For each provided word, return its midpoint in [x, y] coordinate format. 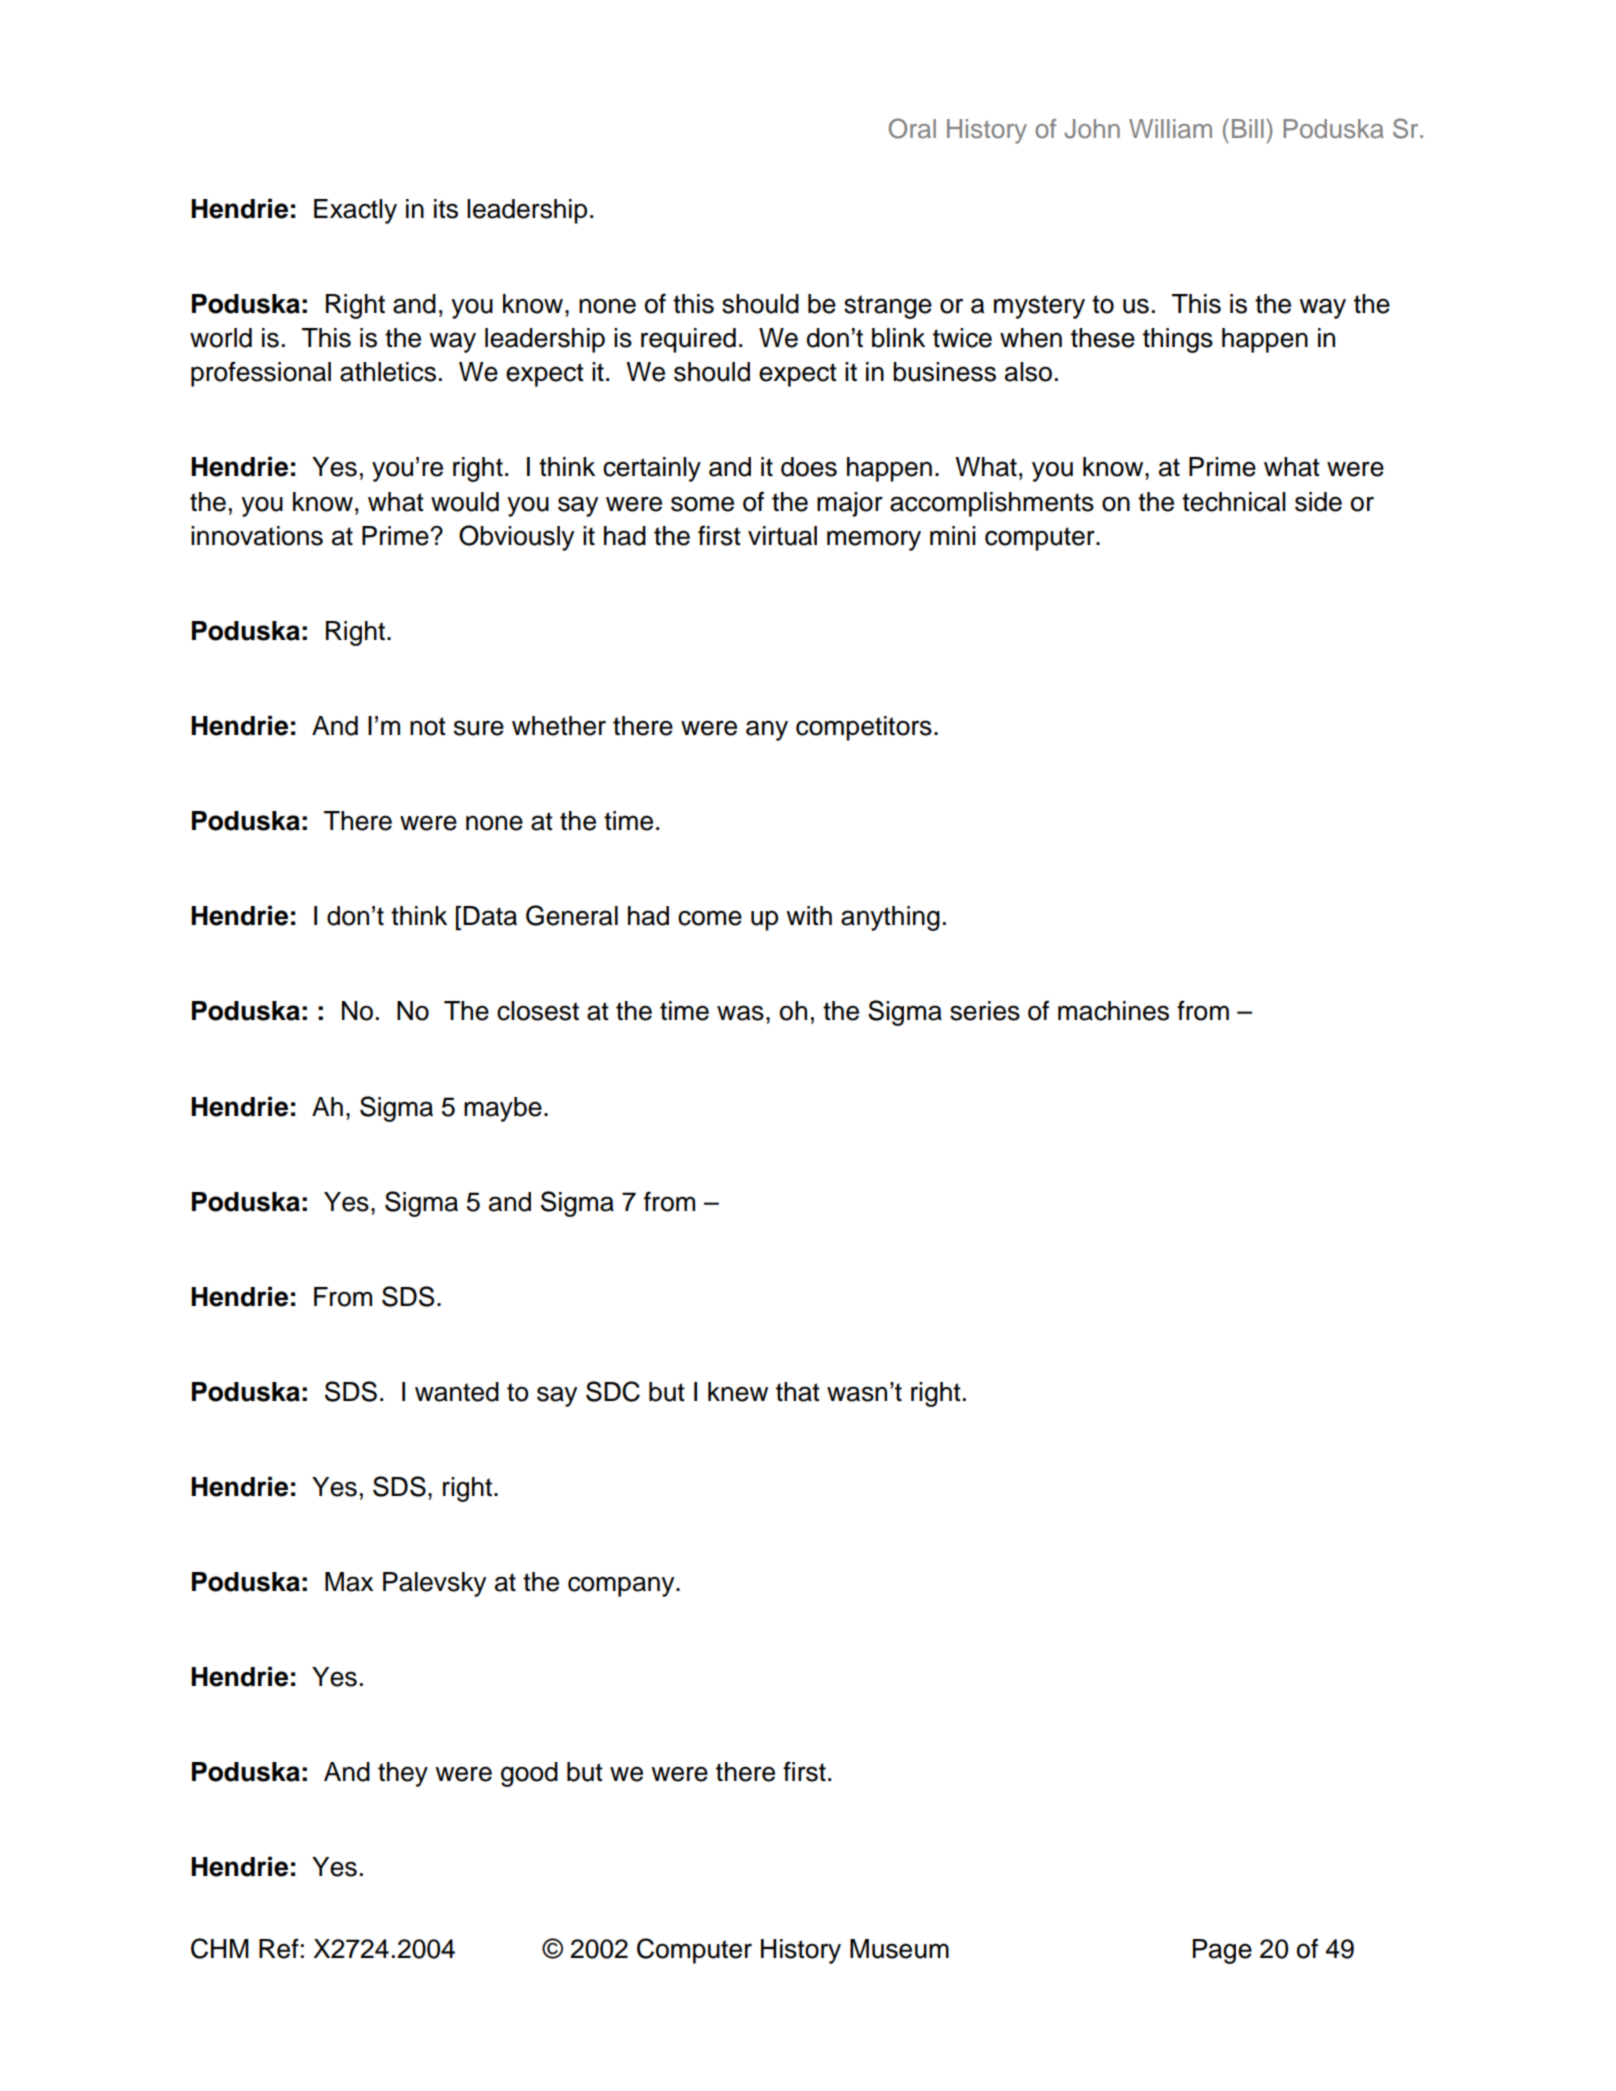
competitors [864, 728]
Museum [899, 1949]
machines [1113, 1011]
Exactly [355, 211]
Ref [279, 1948]
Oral [912, 128]
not [428, 726]
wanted [457, 1392]
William [1170, 129]
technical [1234, 502]
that [798, 1392]
